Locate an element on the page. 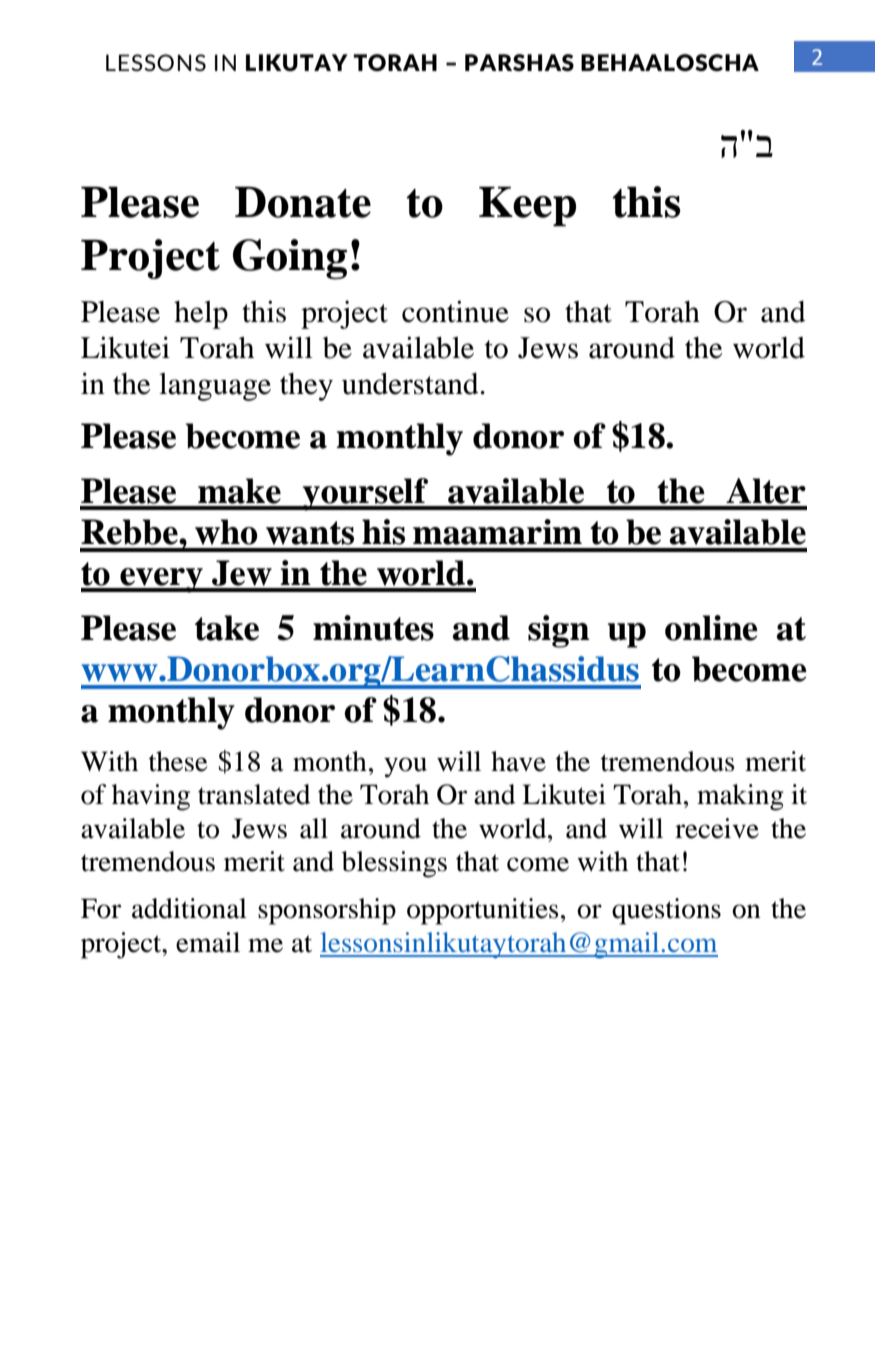 The height and width of the document is (1372, 887). questions is located at coordinates (666, 911).
